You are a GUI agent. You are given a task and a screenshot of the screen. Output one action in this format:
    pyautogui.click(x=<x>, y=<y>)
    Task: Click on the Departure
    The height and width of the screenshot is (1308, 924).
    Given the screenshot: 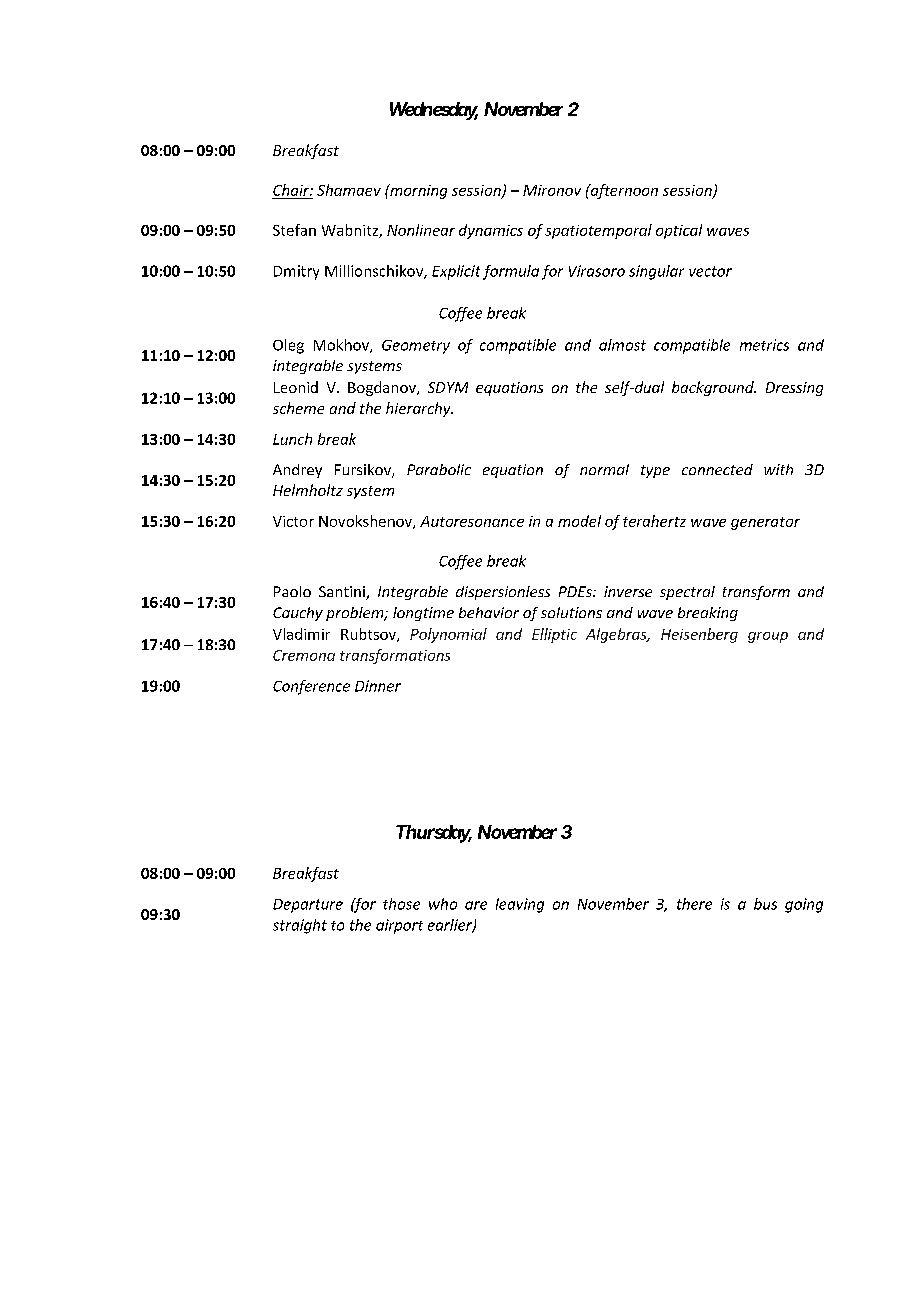 What is the action you would take?
    pyautogui.click(x=308, y=906)
